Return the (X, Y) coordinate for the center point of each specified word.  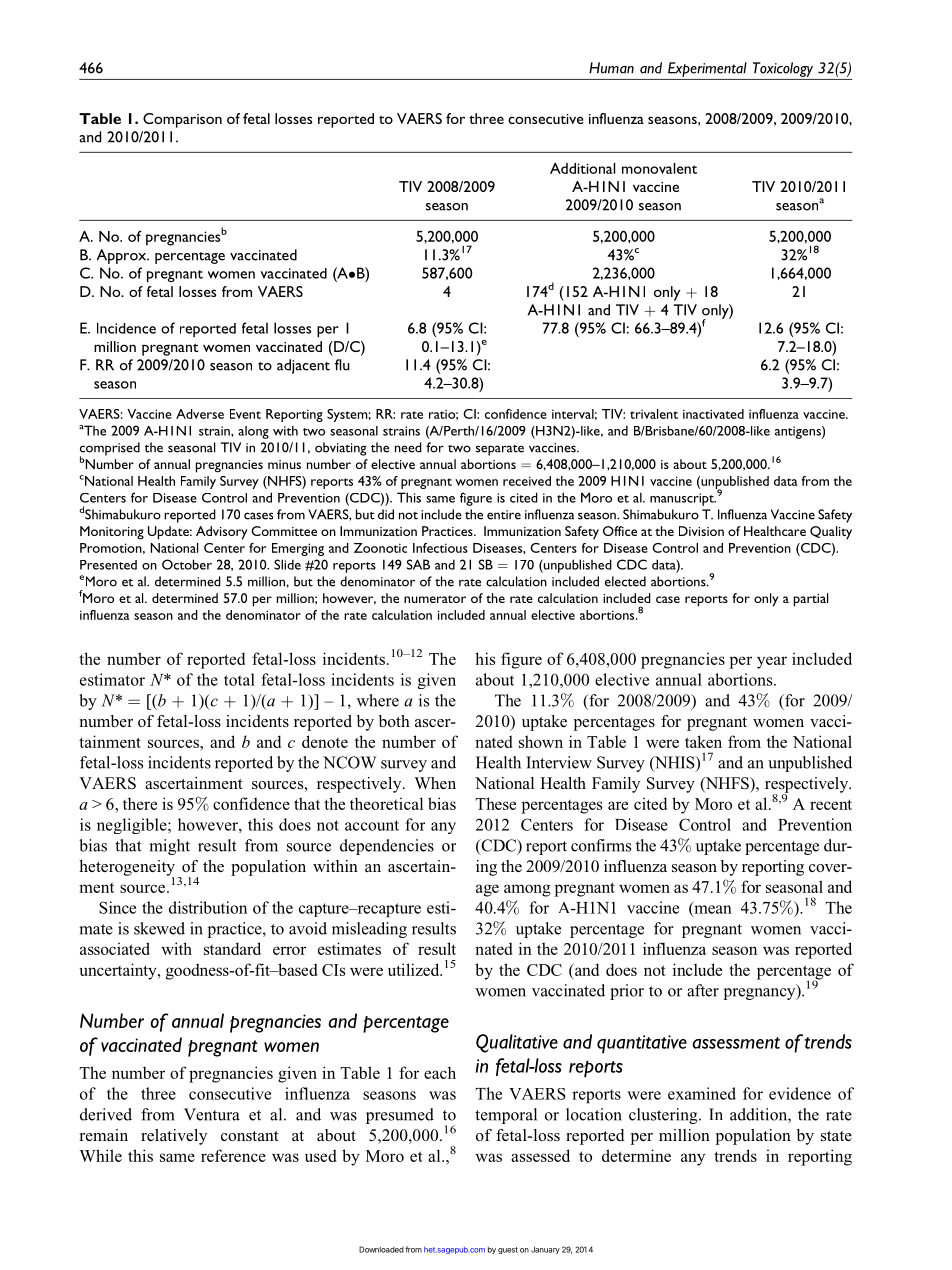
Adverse (200, 414)
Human (611, 68)
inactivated (713, 414)
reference (233, 1155)
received (527, 481)
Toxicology (783, 69)
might (169, 847)
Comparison (182, 120)
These (495, 803)
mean (712, 910)
